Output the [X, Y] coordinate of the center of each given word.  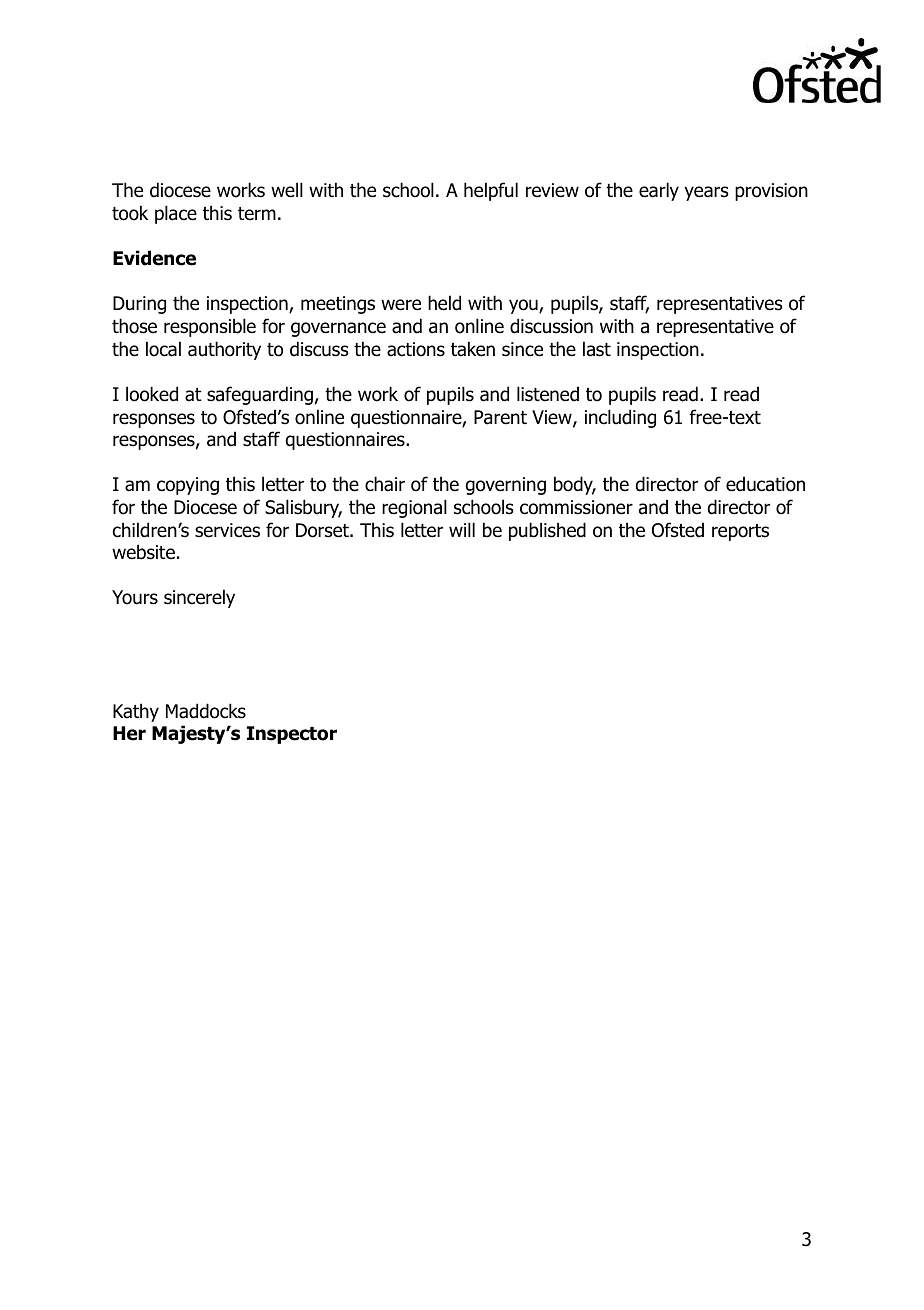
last [597, 349]
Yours [135, 597]
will [462, 529]
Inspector [292, 735]
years [707, 193]
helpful [491, 191]
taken [473, 349]
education [765, 484]
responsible [210, 327]
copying [188, 486]
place [176, 214]
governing [506, 486]
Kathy [136, 712]
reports [740, 532]
